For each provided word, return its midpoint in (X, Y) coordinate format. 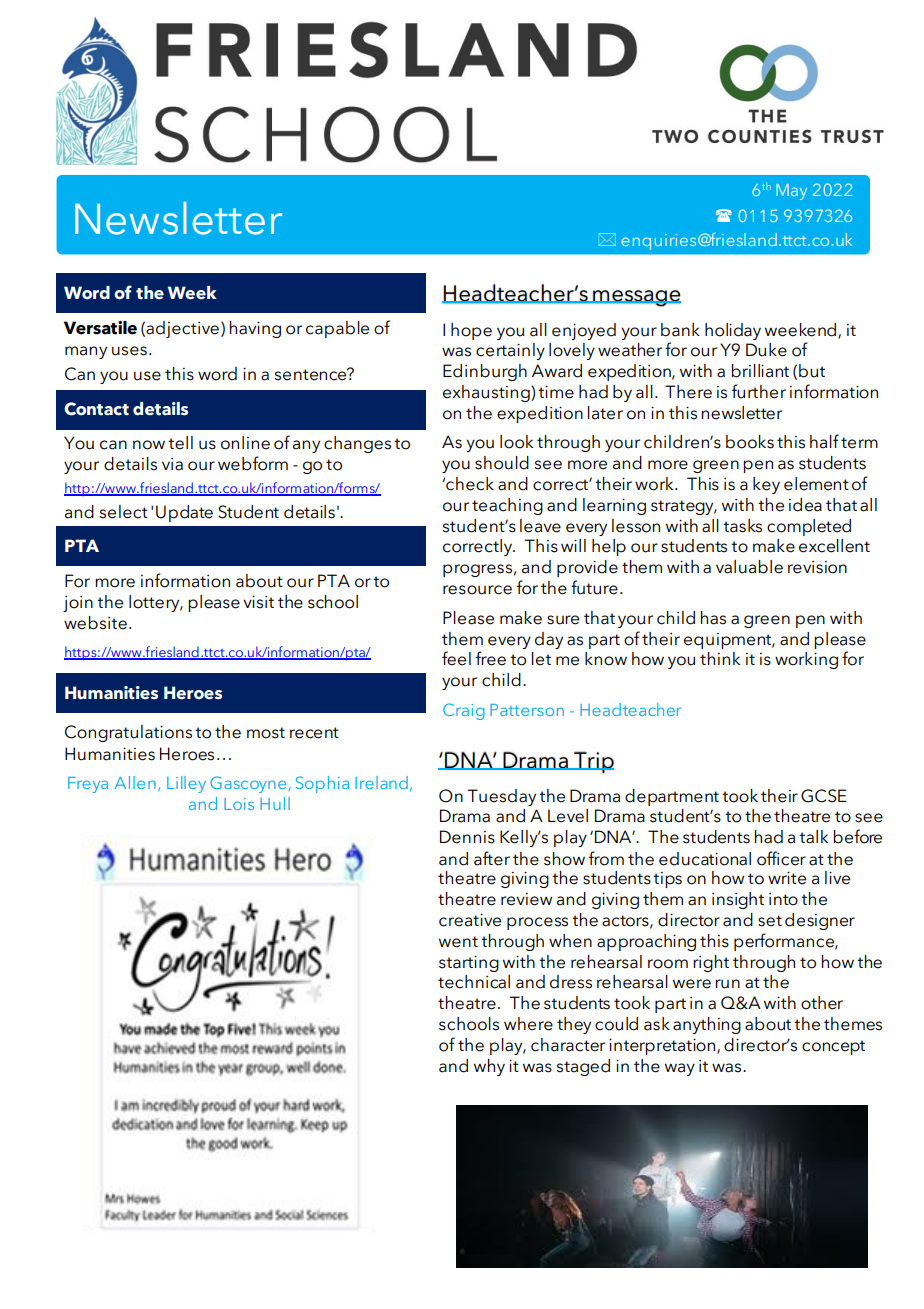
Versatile (100, 328)
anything (707, 1025)
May (791, 192)
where (528, 1024)
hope (471, 331)
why (489, 1067)
